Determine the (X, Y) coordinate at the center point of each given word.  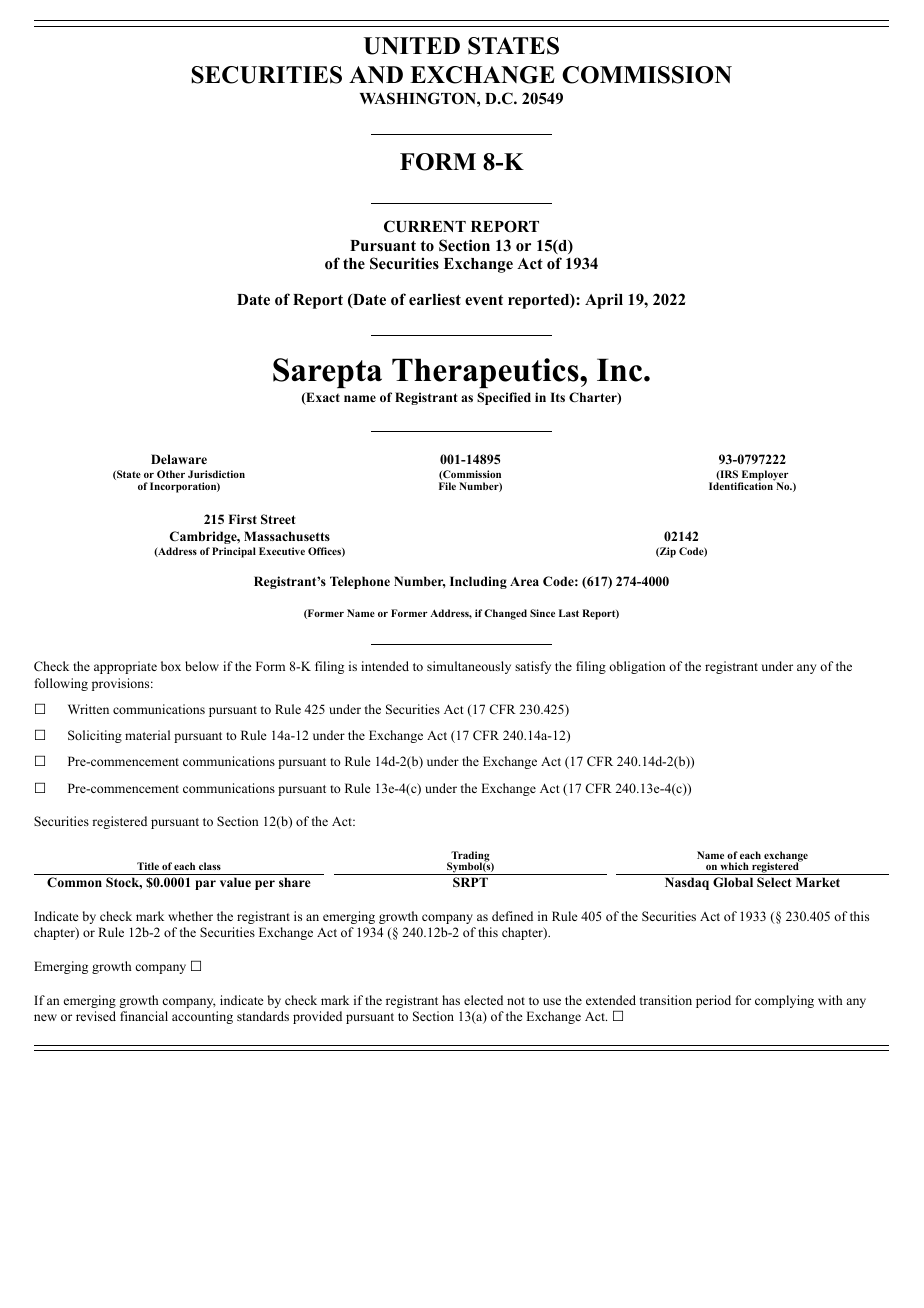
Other (171, 474)
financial (144, 1016)
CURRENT (425, 226)
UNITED (412, 46)
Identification (742, 485)
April (604, 301)
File (447, 486)
